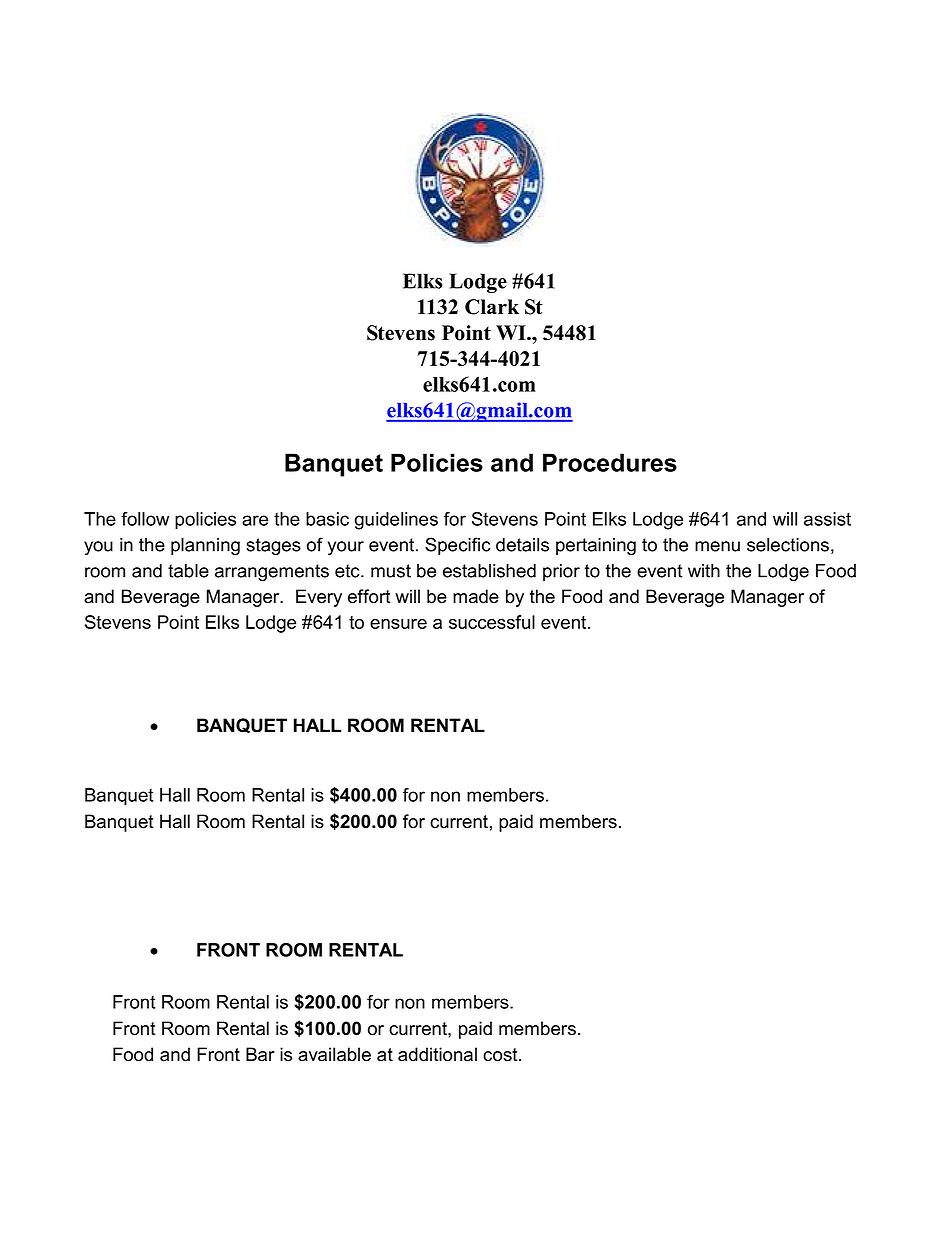 The height and width of the document is (1233, 952). Describe the element at coordinates (398, 624) in the document. I see `ensure` at that location.
